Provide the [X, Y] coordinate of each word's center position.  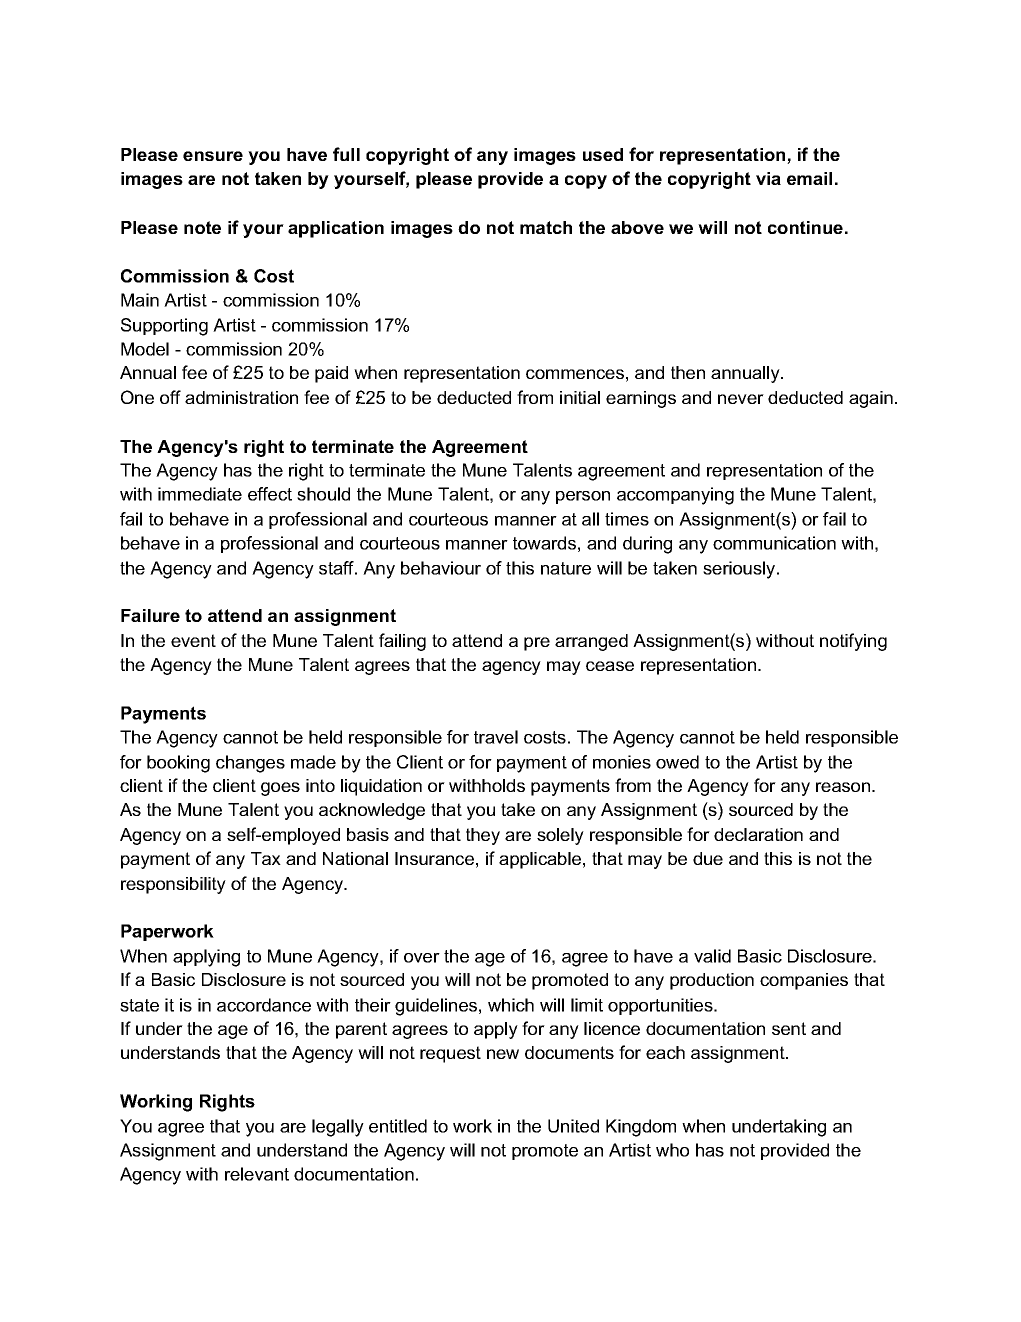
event [193, 640]
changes [250, 764]
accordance [264, 1005]
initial [580, 397]
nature [566, 568]
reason [844, 787]
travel [496, 737]
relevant [257, 1174]
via [768, 178]
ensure [213, 156]
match [546, 227]
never [741, 399]
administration [241, 397]
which [511, 1005]
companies [804, 981]
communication [774, 543]
